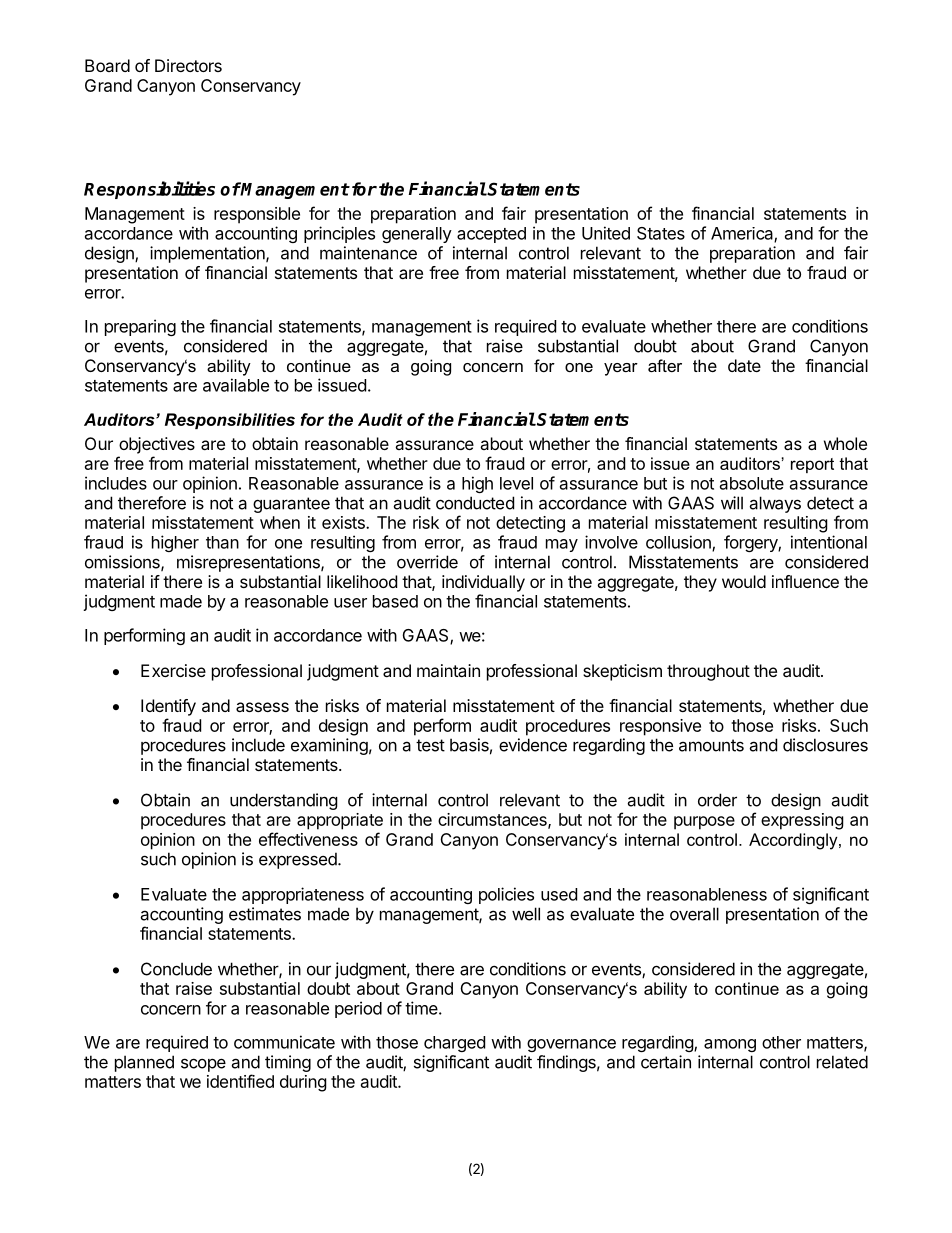 Image resolution: width=952 pixels, height=1233 pixels. What do you see at coordinates (203, 1065) in the image?
I see `scope` at bounding box center [203, 1065].
